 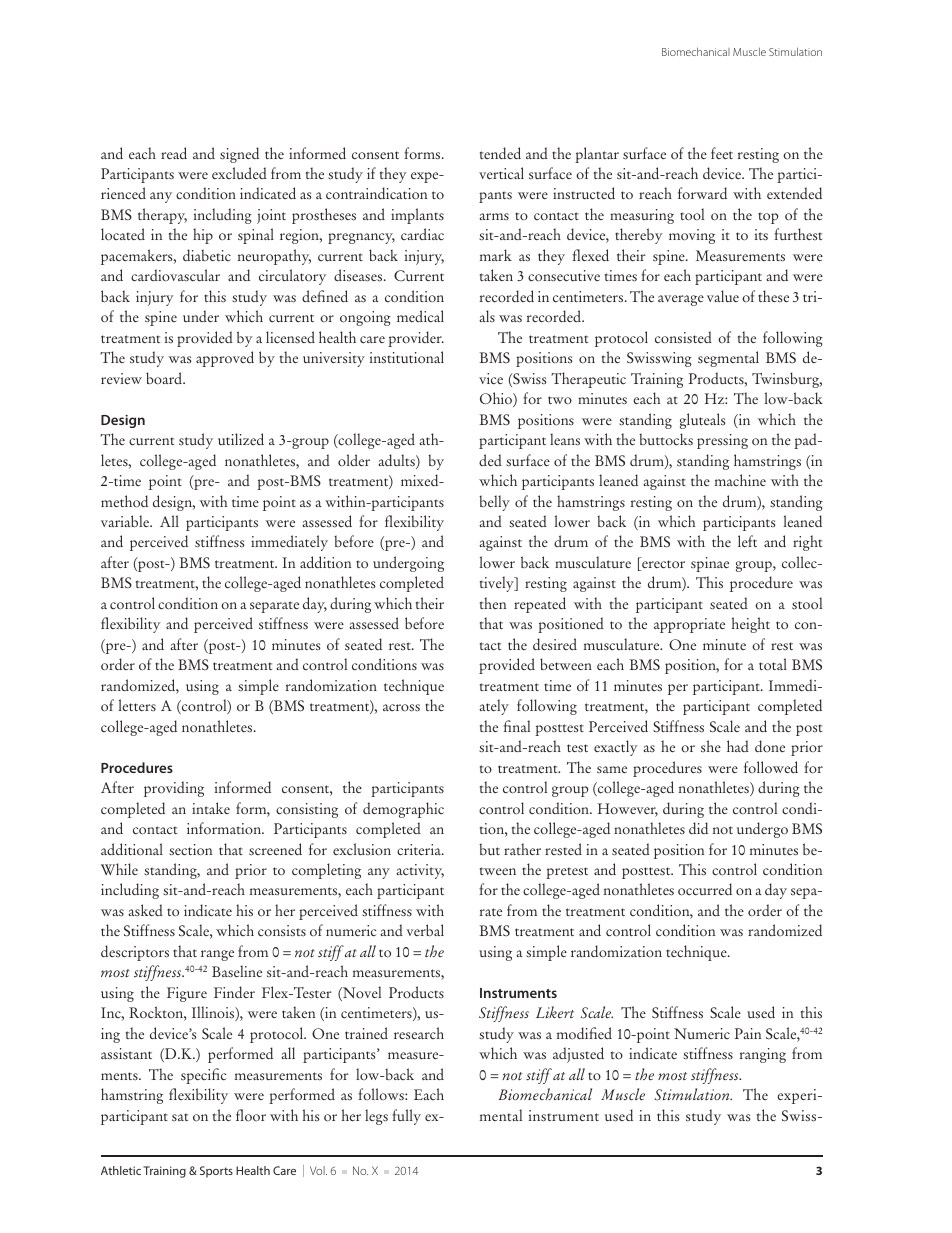 I want to click on excluded, so click(x=239, y=173).
